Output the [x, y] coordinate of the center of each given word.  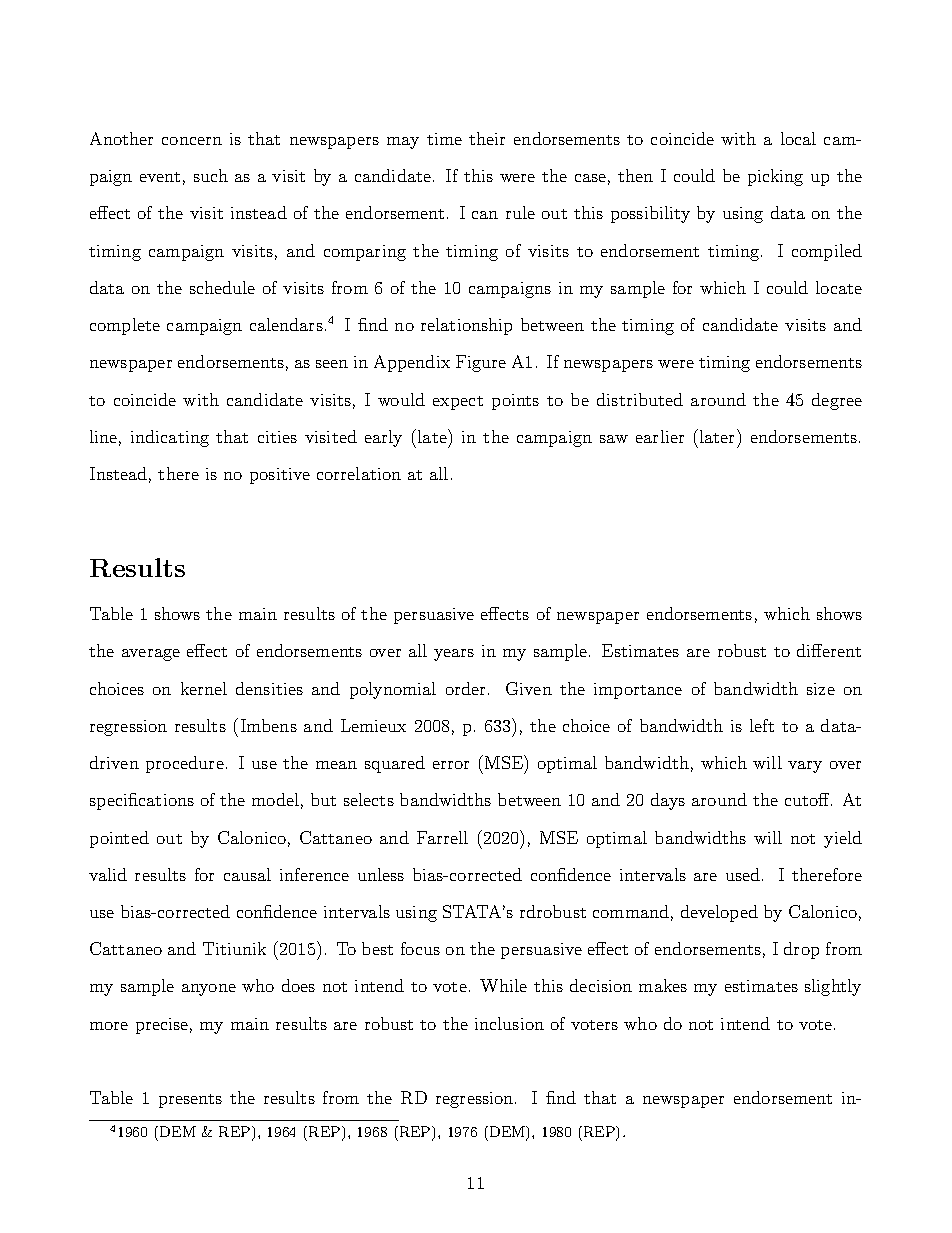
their [487, 138]
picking [775, 177]
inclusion [509, 1023]
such [211, 175]
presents [190, 1101]
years [454, 655]
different [829, 650]
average [151, 655]
